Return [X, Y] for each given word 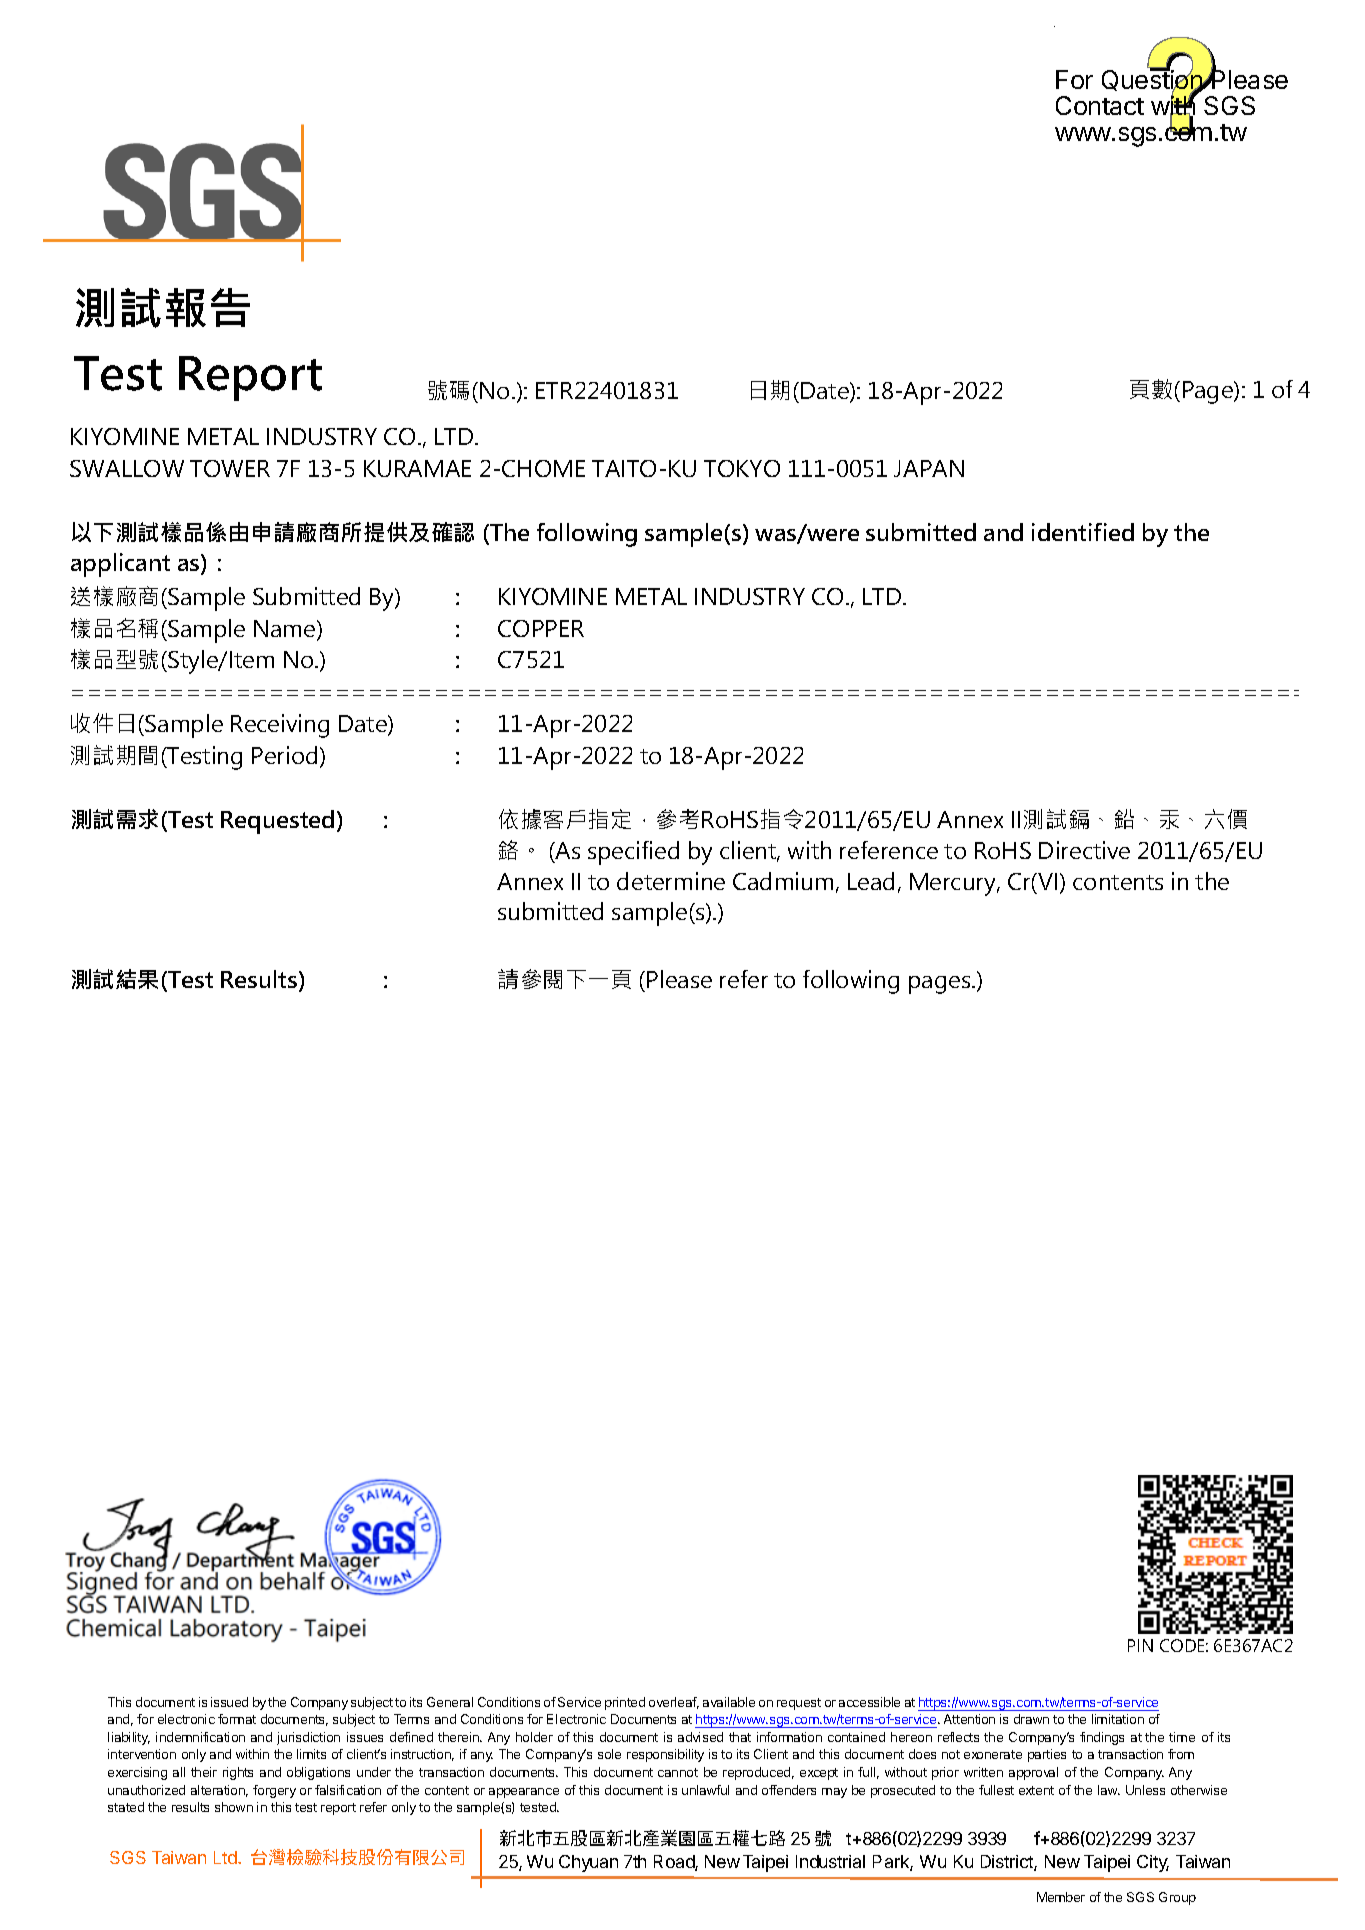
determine [671, 881]
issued [229, 1702]
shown [234, 1807]
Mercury [954, 884]
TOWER [230, 468]
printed [625, 1703]
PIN [1140, 1645]
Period [284, 755]
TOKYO [742, 468]
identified [1083, 532]
